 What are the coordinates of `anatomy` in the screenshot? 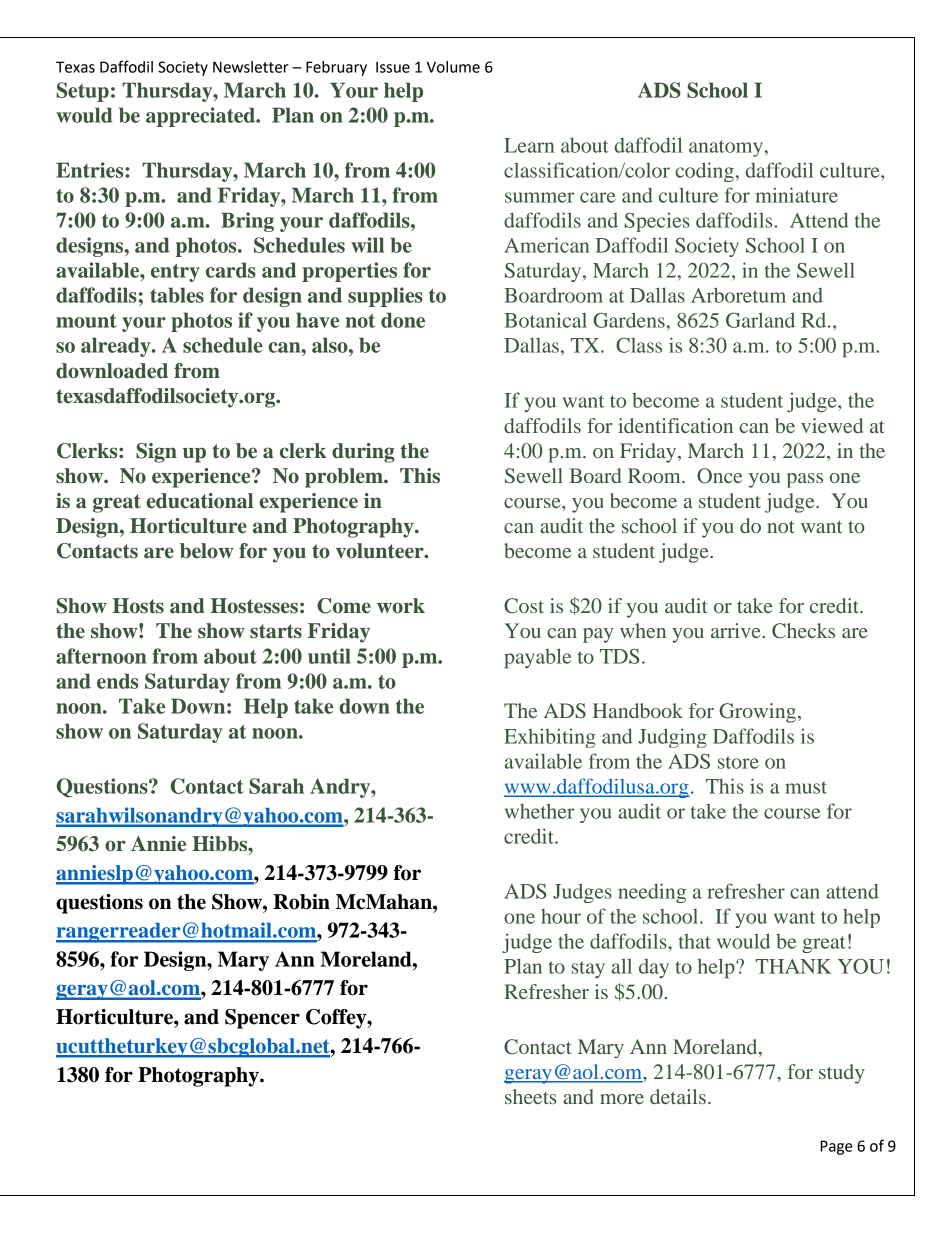 It's located at (727, 148).
